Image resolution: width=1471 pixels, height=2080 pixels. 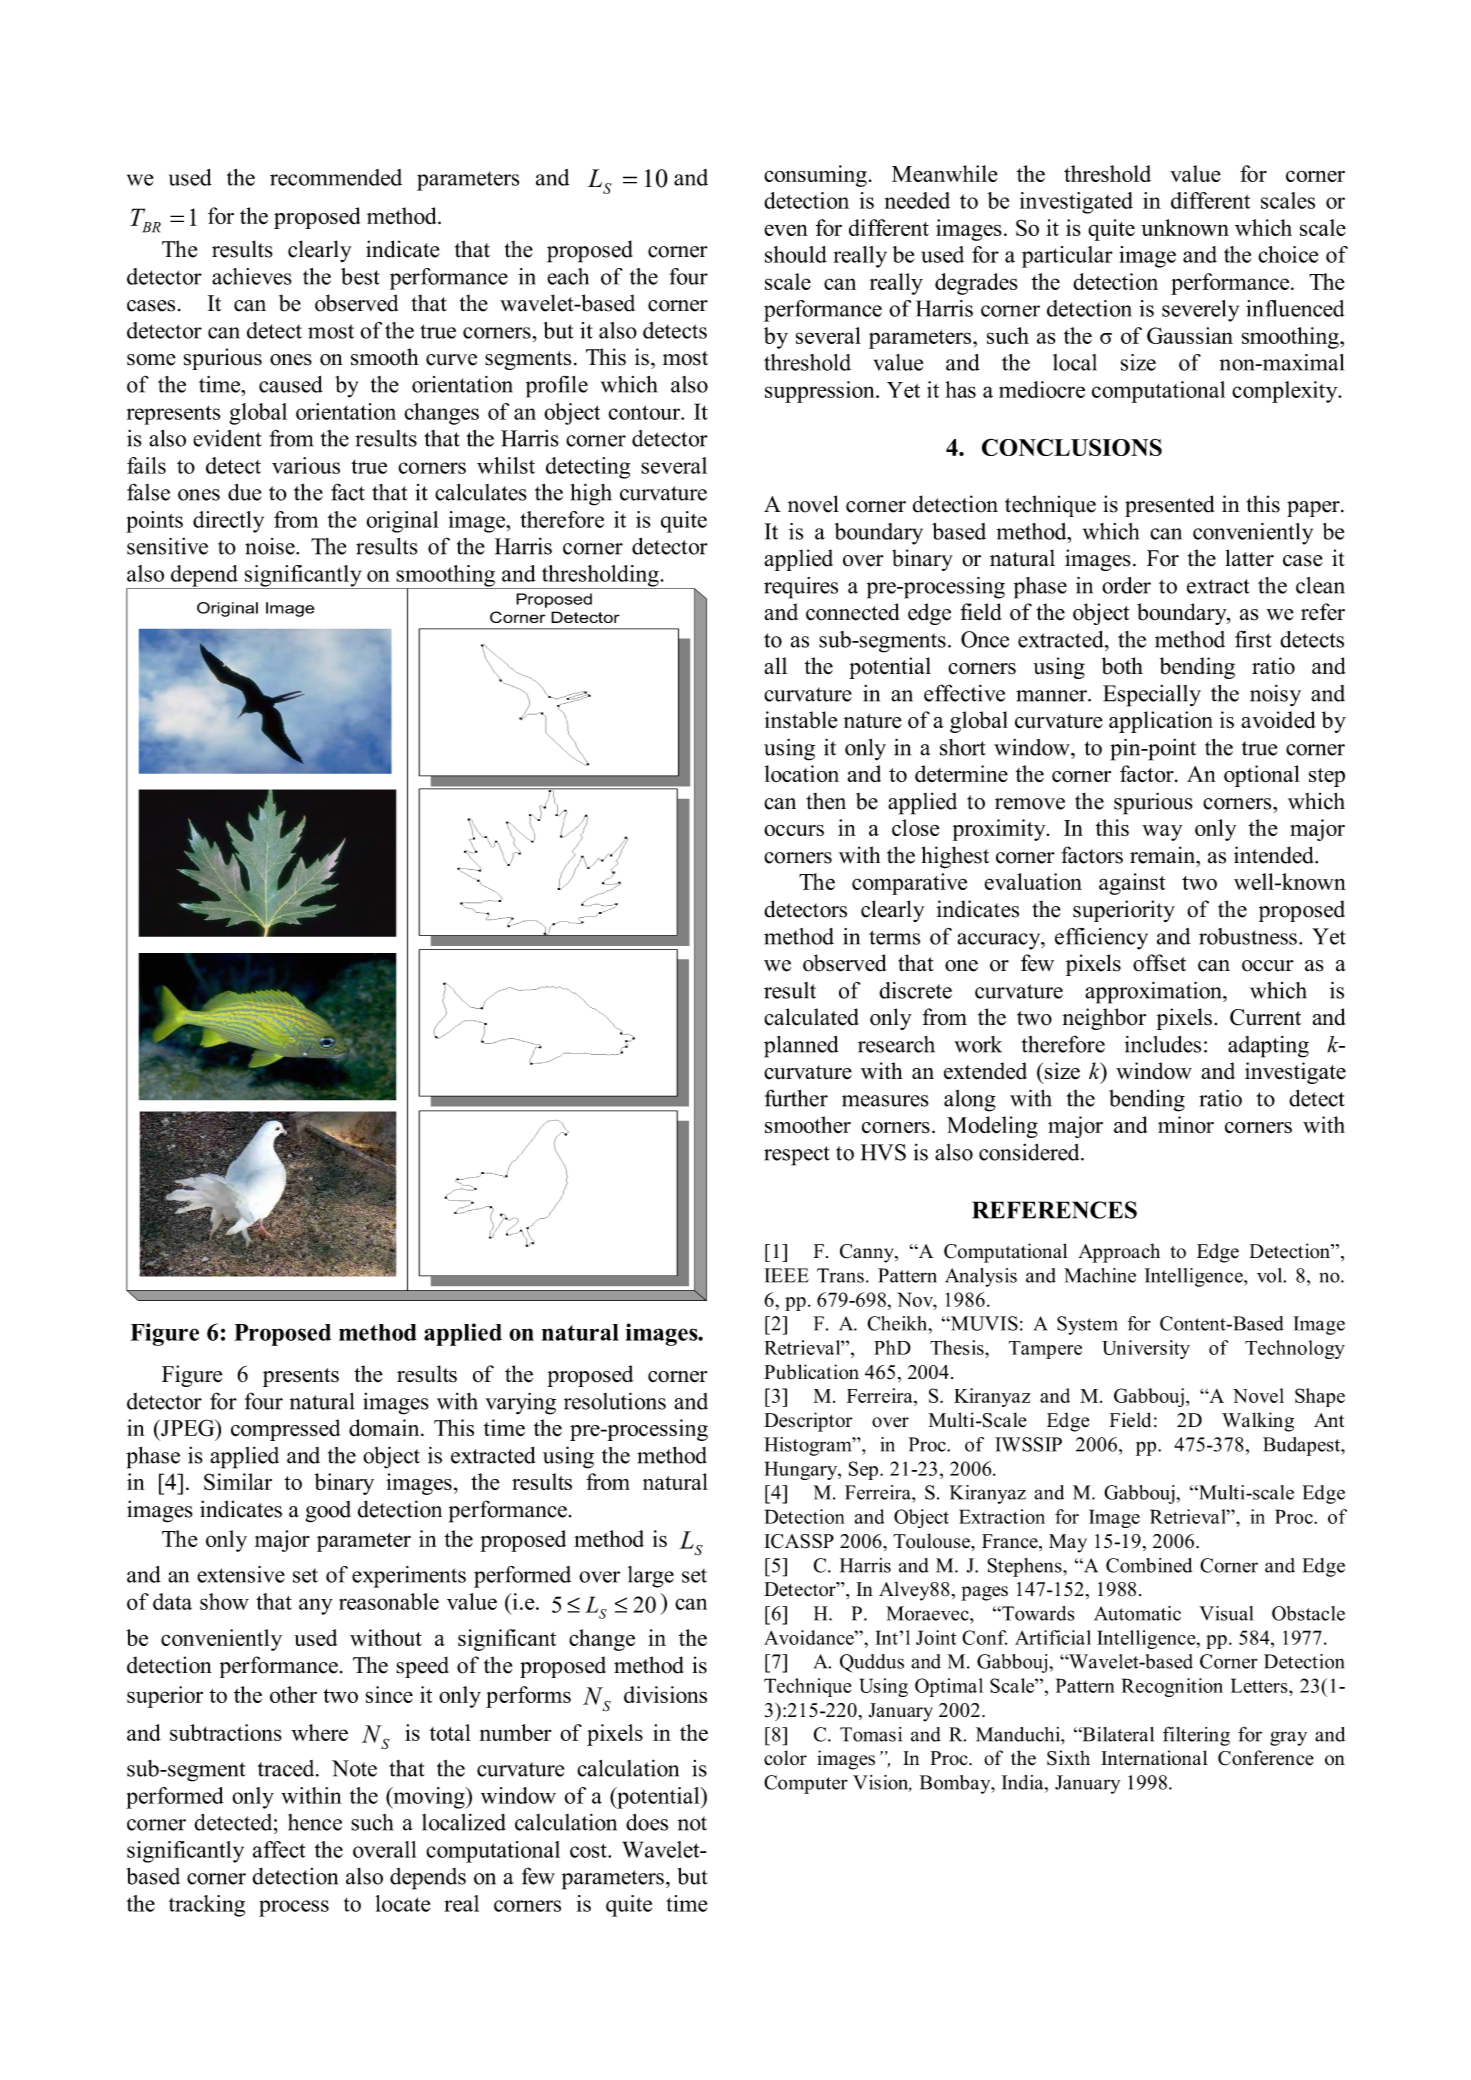 I want to click on International, so click(x=1154, y=1758).
